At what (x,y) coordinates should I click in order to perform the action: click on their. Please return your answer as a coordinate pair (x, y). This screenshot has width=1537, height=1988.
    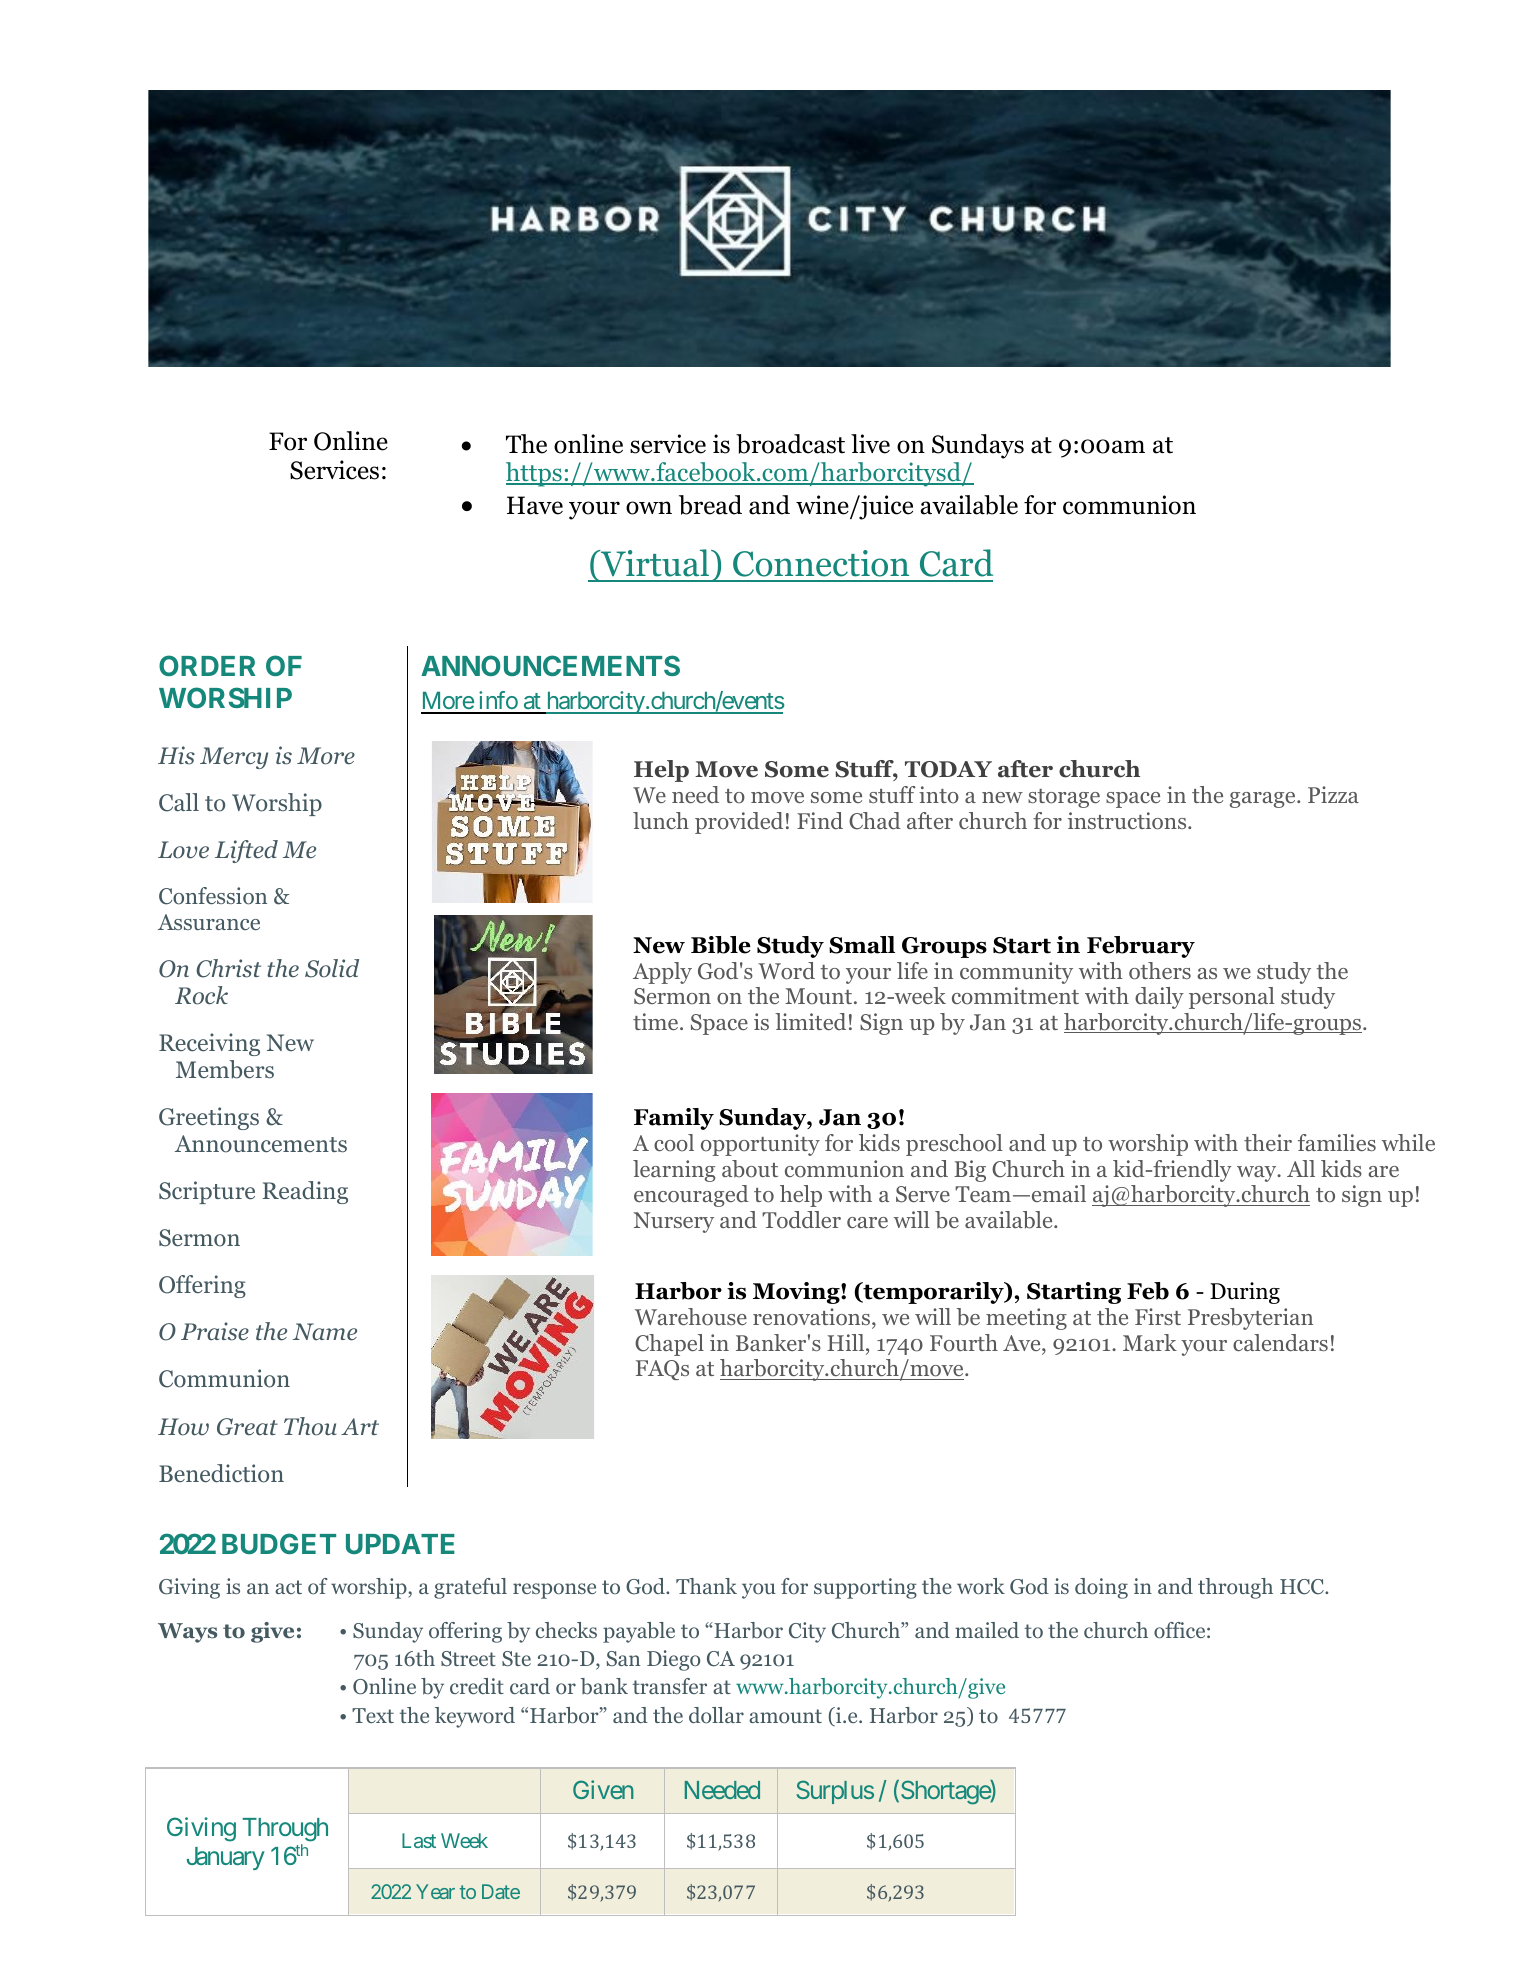
    Looking at the image, I should click on (1268, 1142).
